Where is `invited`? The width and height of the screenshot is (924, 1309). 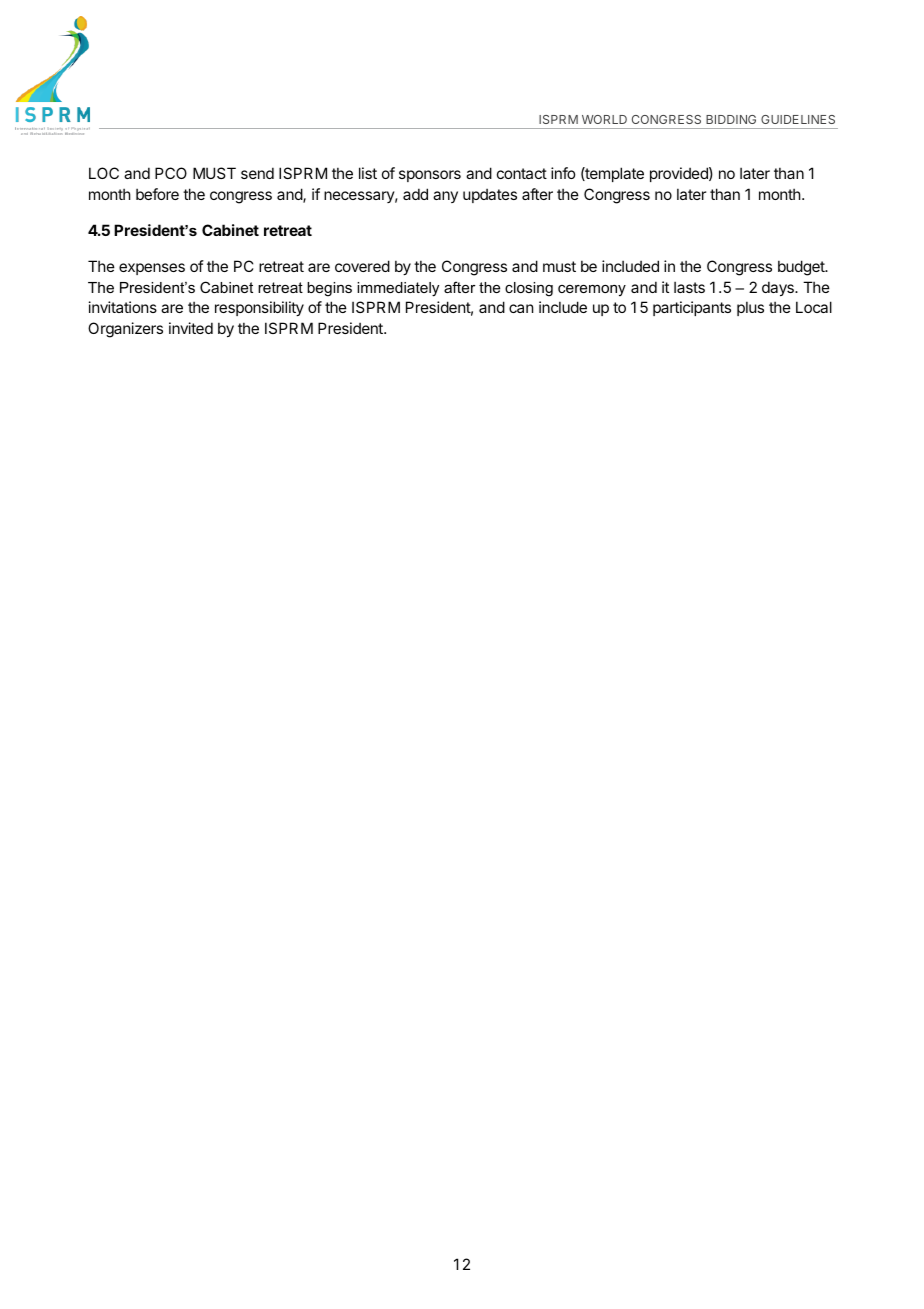 invited is located at coordinates (191, 328).
